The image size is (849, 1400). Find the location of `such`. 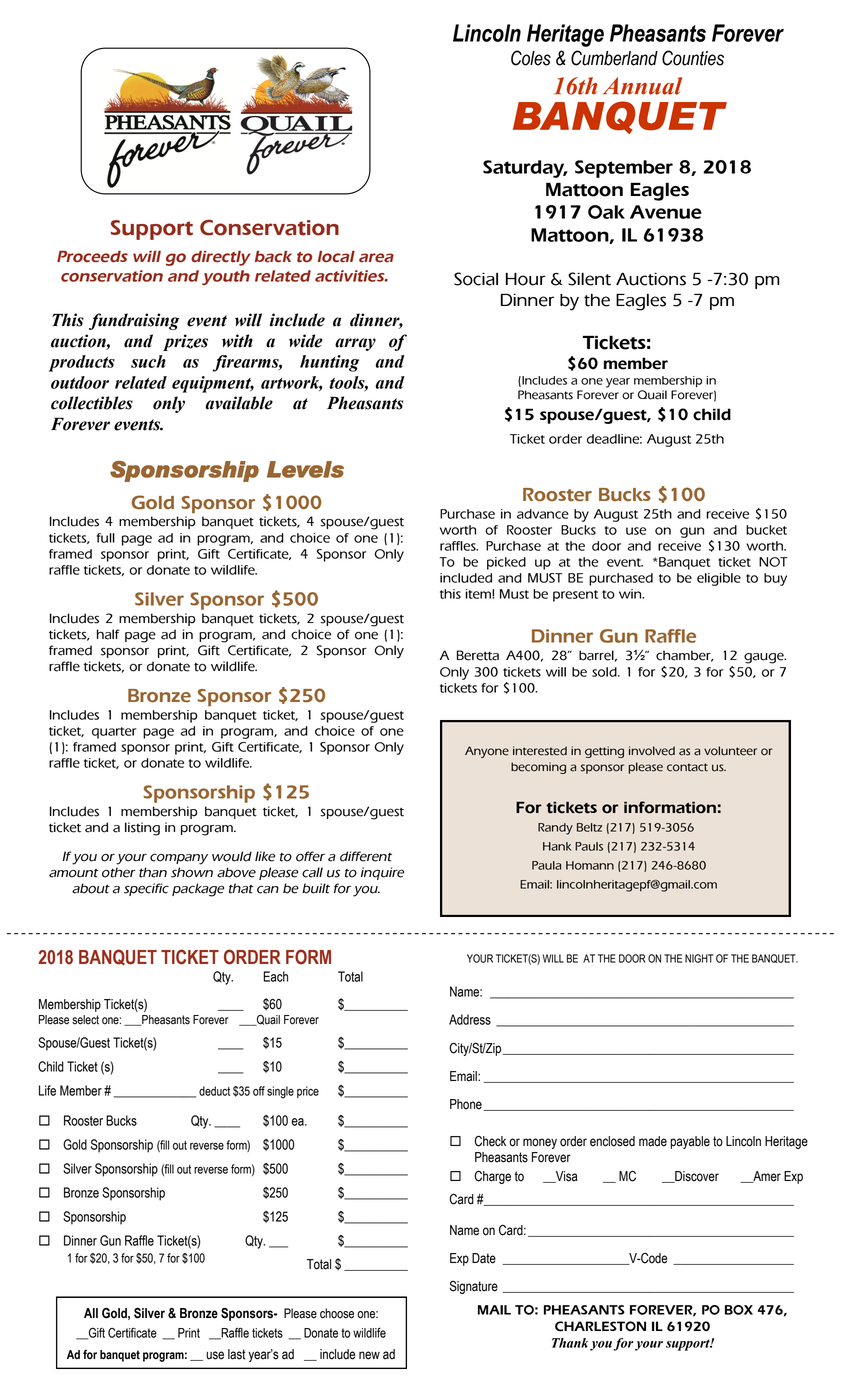

such is located at coordinates (148, 361).
